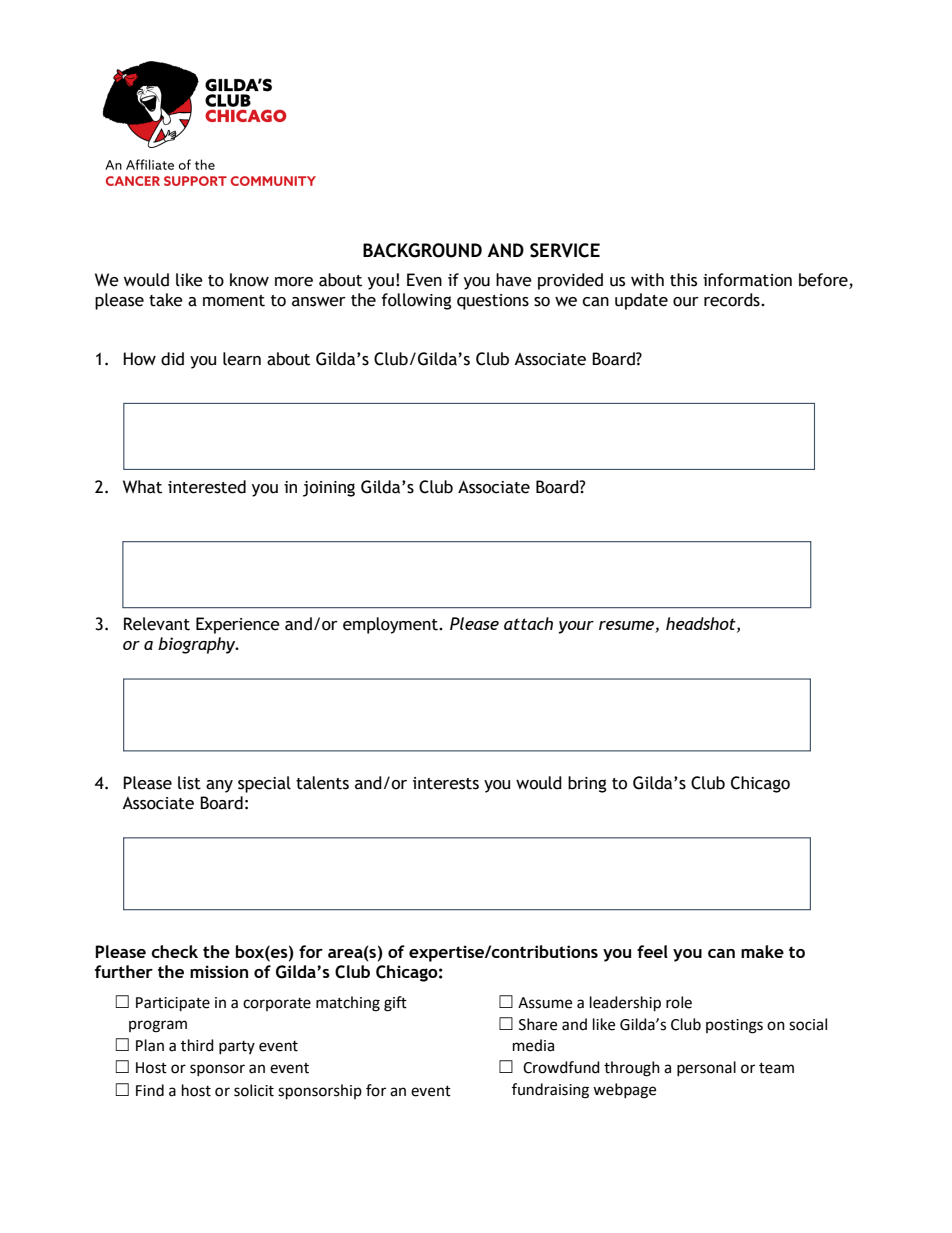  Describe the element at coordinates (747, 280) in the screenshot. I see `information` at that location.
